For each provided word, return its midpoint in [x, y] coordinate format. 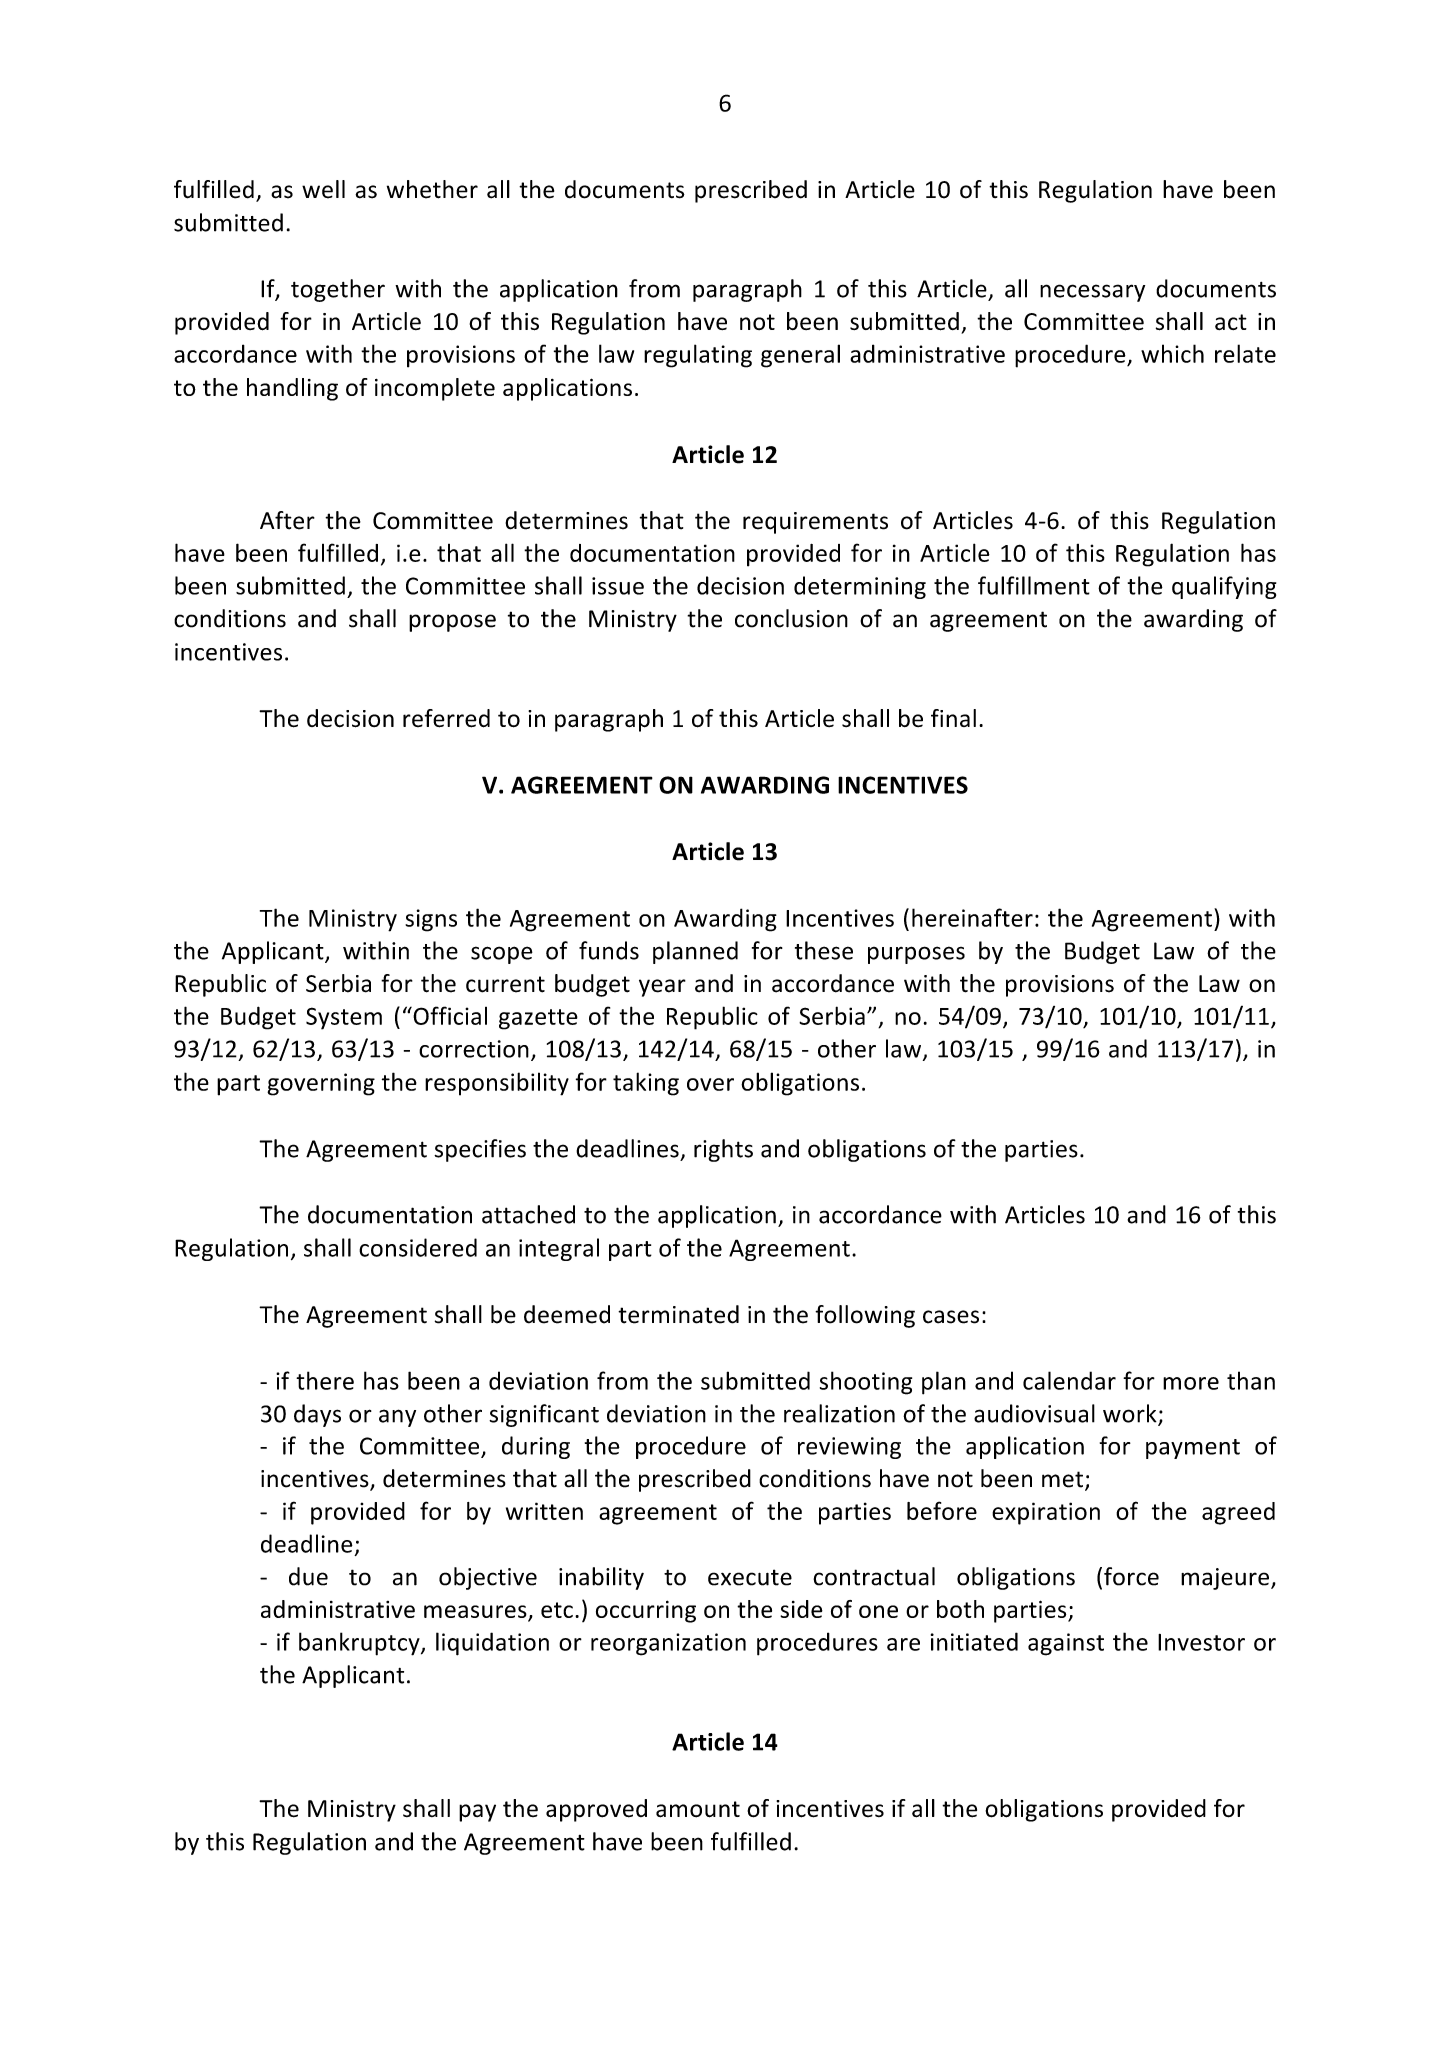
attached [528, 1214]
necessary [1092, 293]
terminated [678, 1314]
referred [446, 718]
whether [432, 189]
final [953, 718]
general [800, 356]
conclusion [791, 618]
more [1191, 1383]
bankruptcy [360, 1644]
